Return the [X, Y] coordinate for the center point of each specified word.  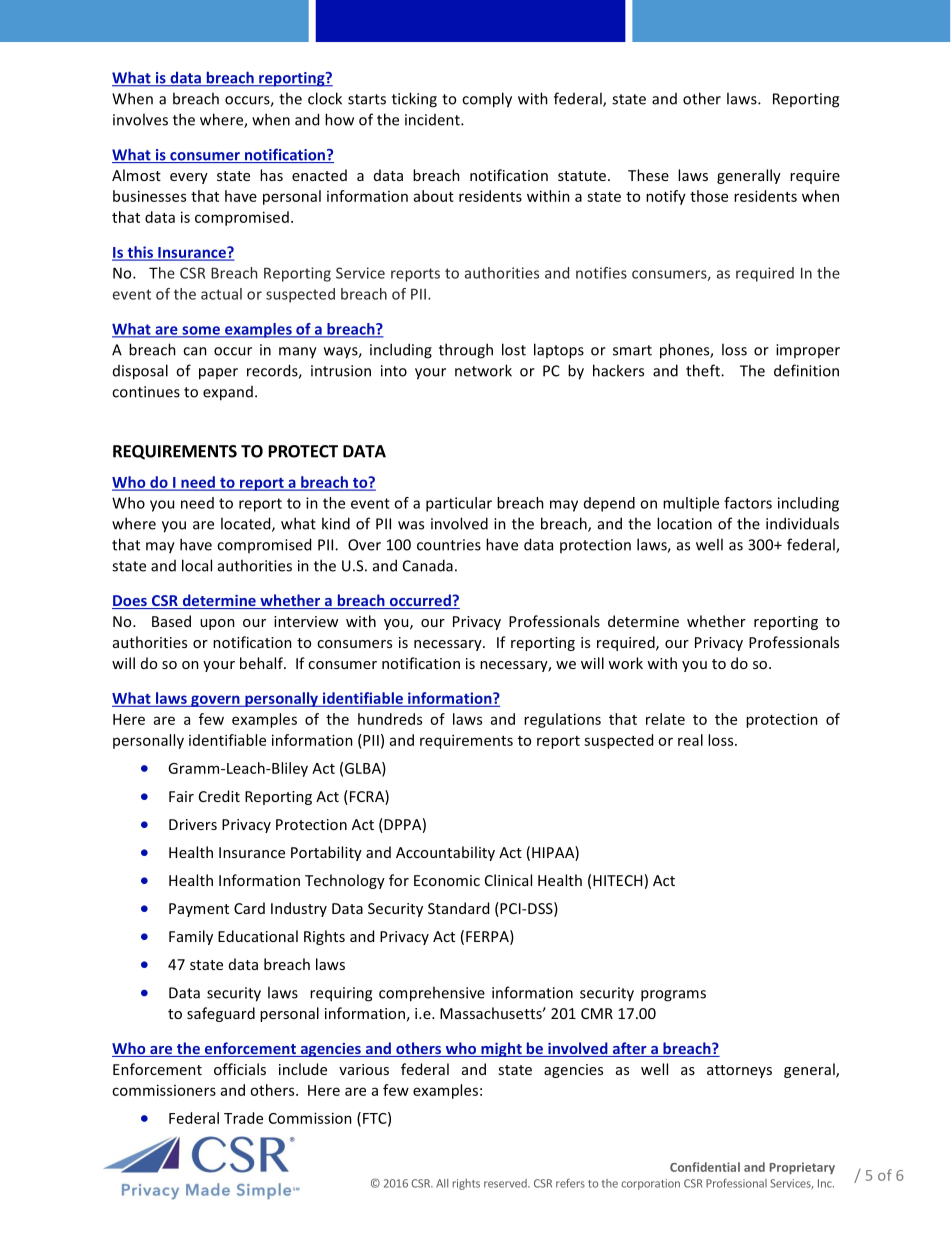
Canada [428, 565]
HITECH [617, 880]
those [709, 196]
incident [433, 120]
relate [665, 719]
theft [704, 370]
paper [218, 374]
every [189, 178]
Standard [458, 908]
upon [217, 624]
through [466, 351]
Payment [199, 910]
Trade [243, 1118]
